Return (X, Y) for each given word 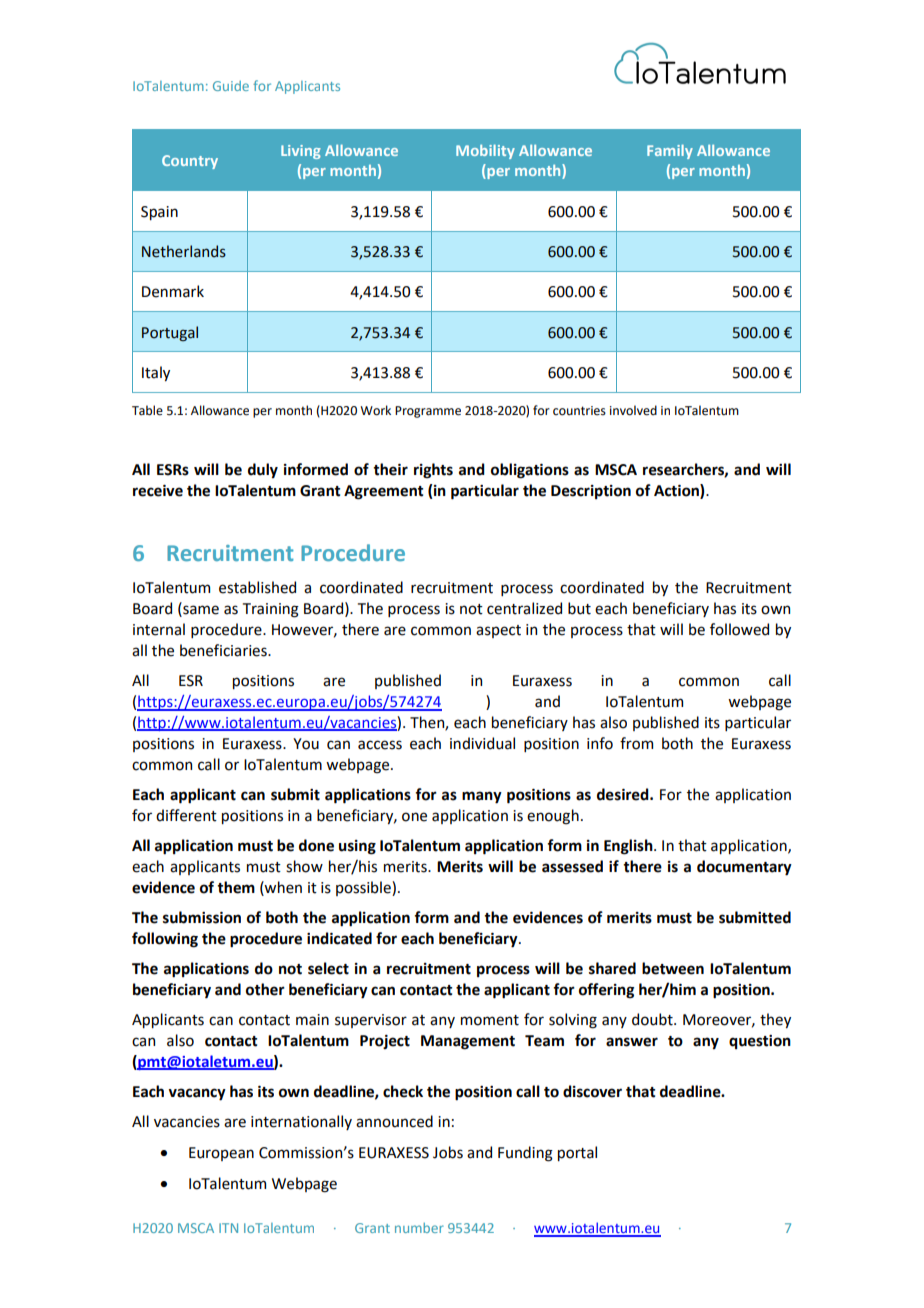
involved (633, 410)
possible (364, 888)
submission (202, 917)
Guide (231, 86)
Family (670, 151)
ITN (228, 1228)
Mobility (485, 151)
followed (739, 629)
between (673, 968)
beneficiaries (224, 650)
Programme (428, 412)
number (419, 1228)
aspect (498, 631)
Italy (156, 373)
